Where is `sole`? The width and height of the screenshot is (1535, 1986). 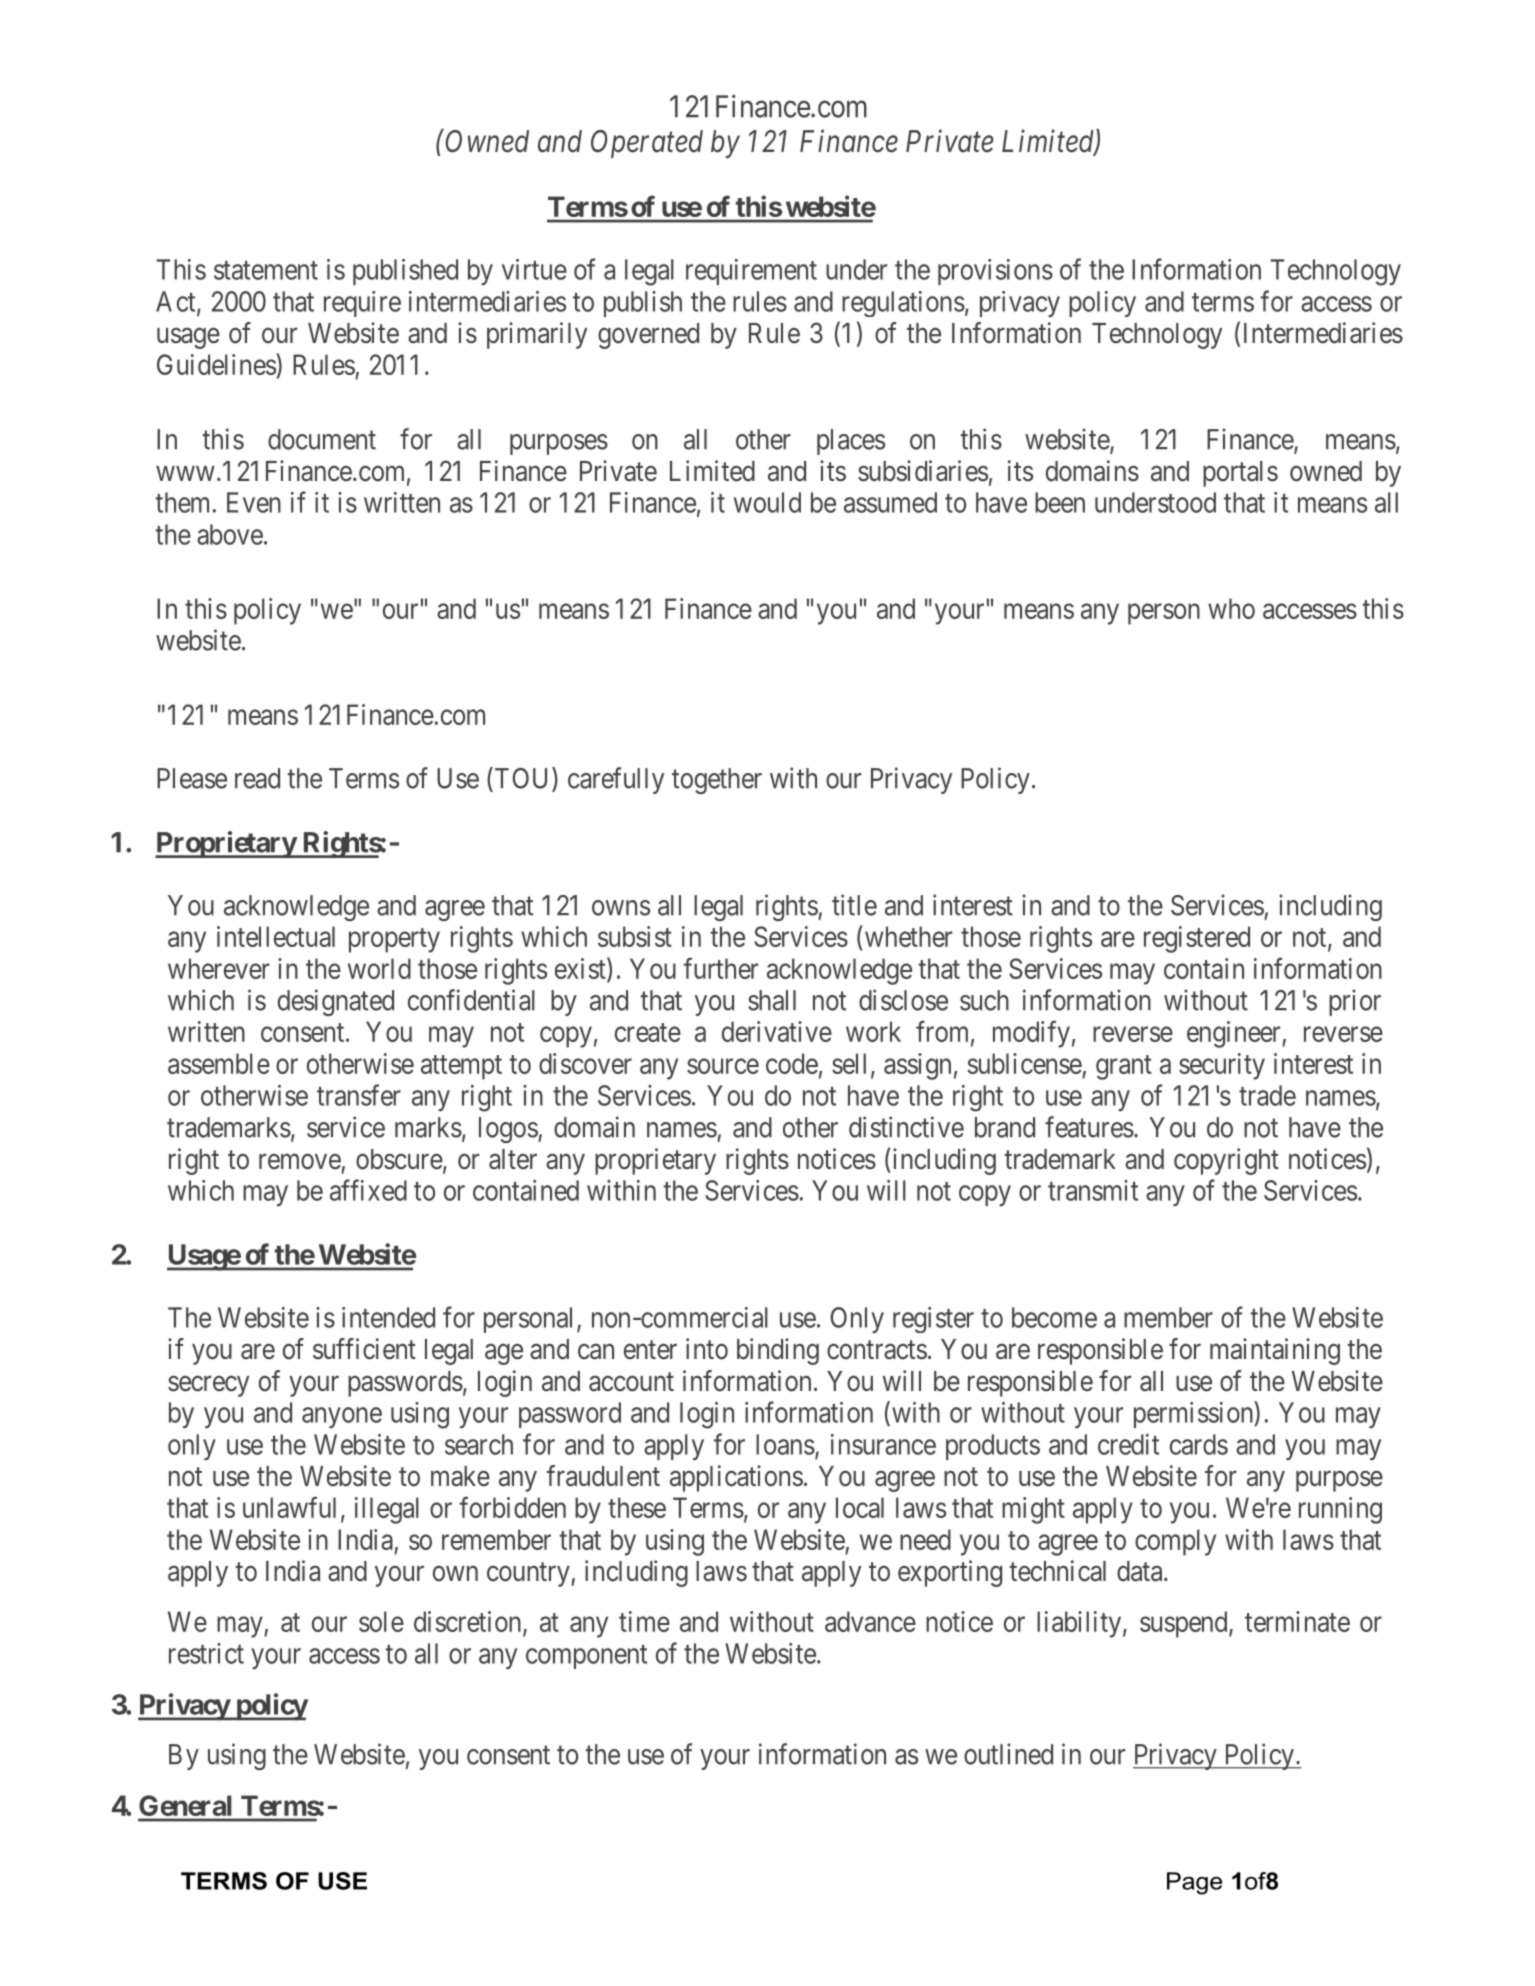
sole is located at coordinates (381, 1621).
